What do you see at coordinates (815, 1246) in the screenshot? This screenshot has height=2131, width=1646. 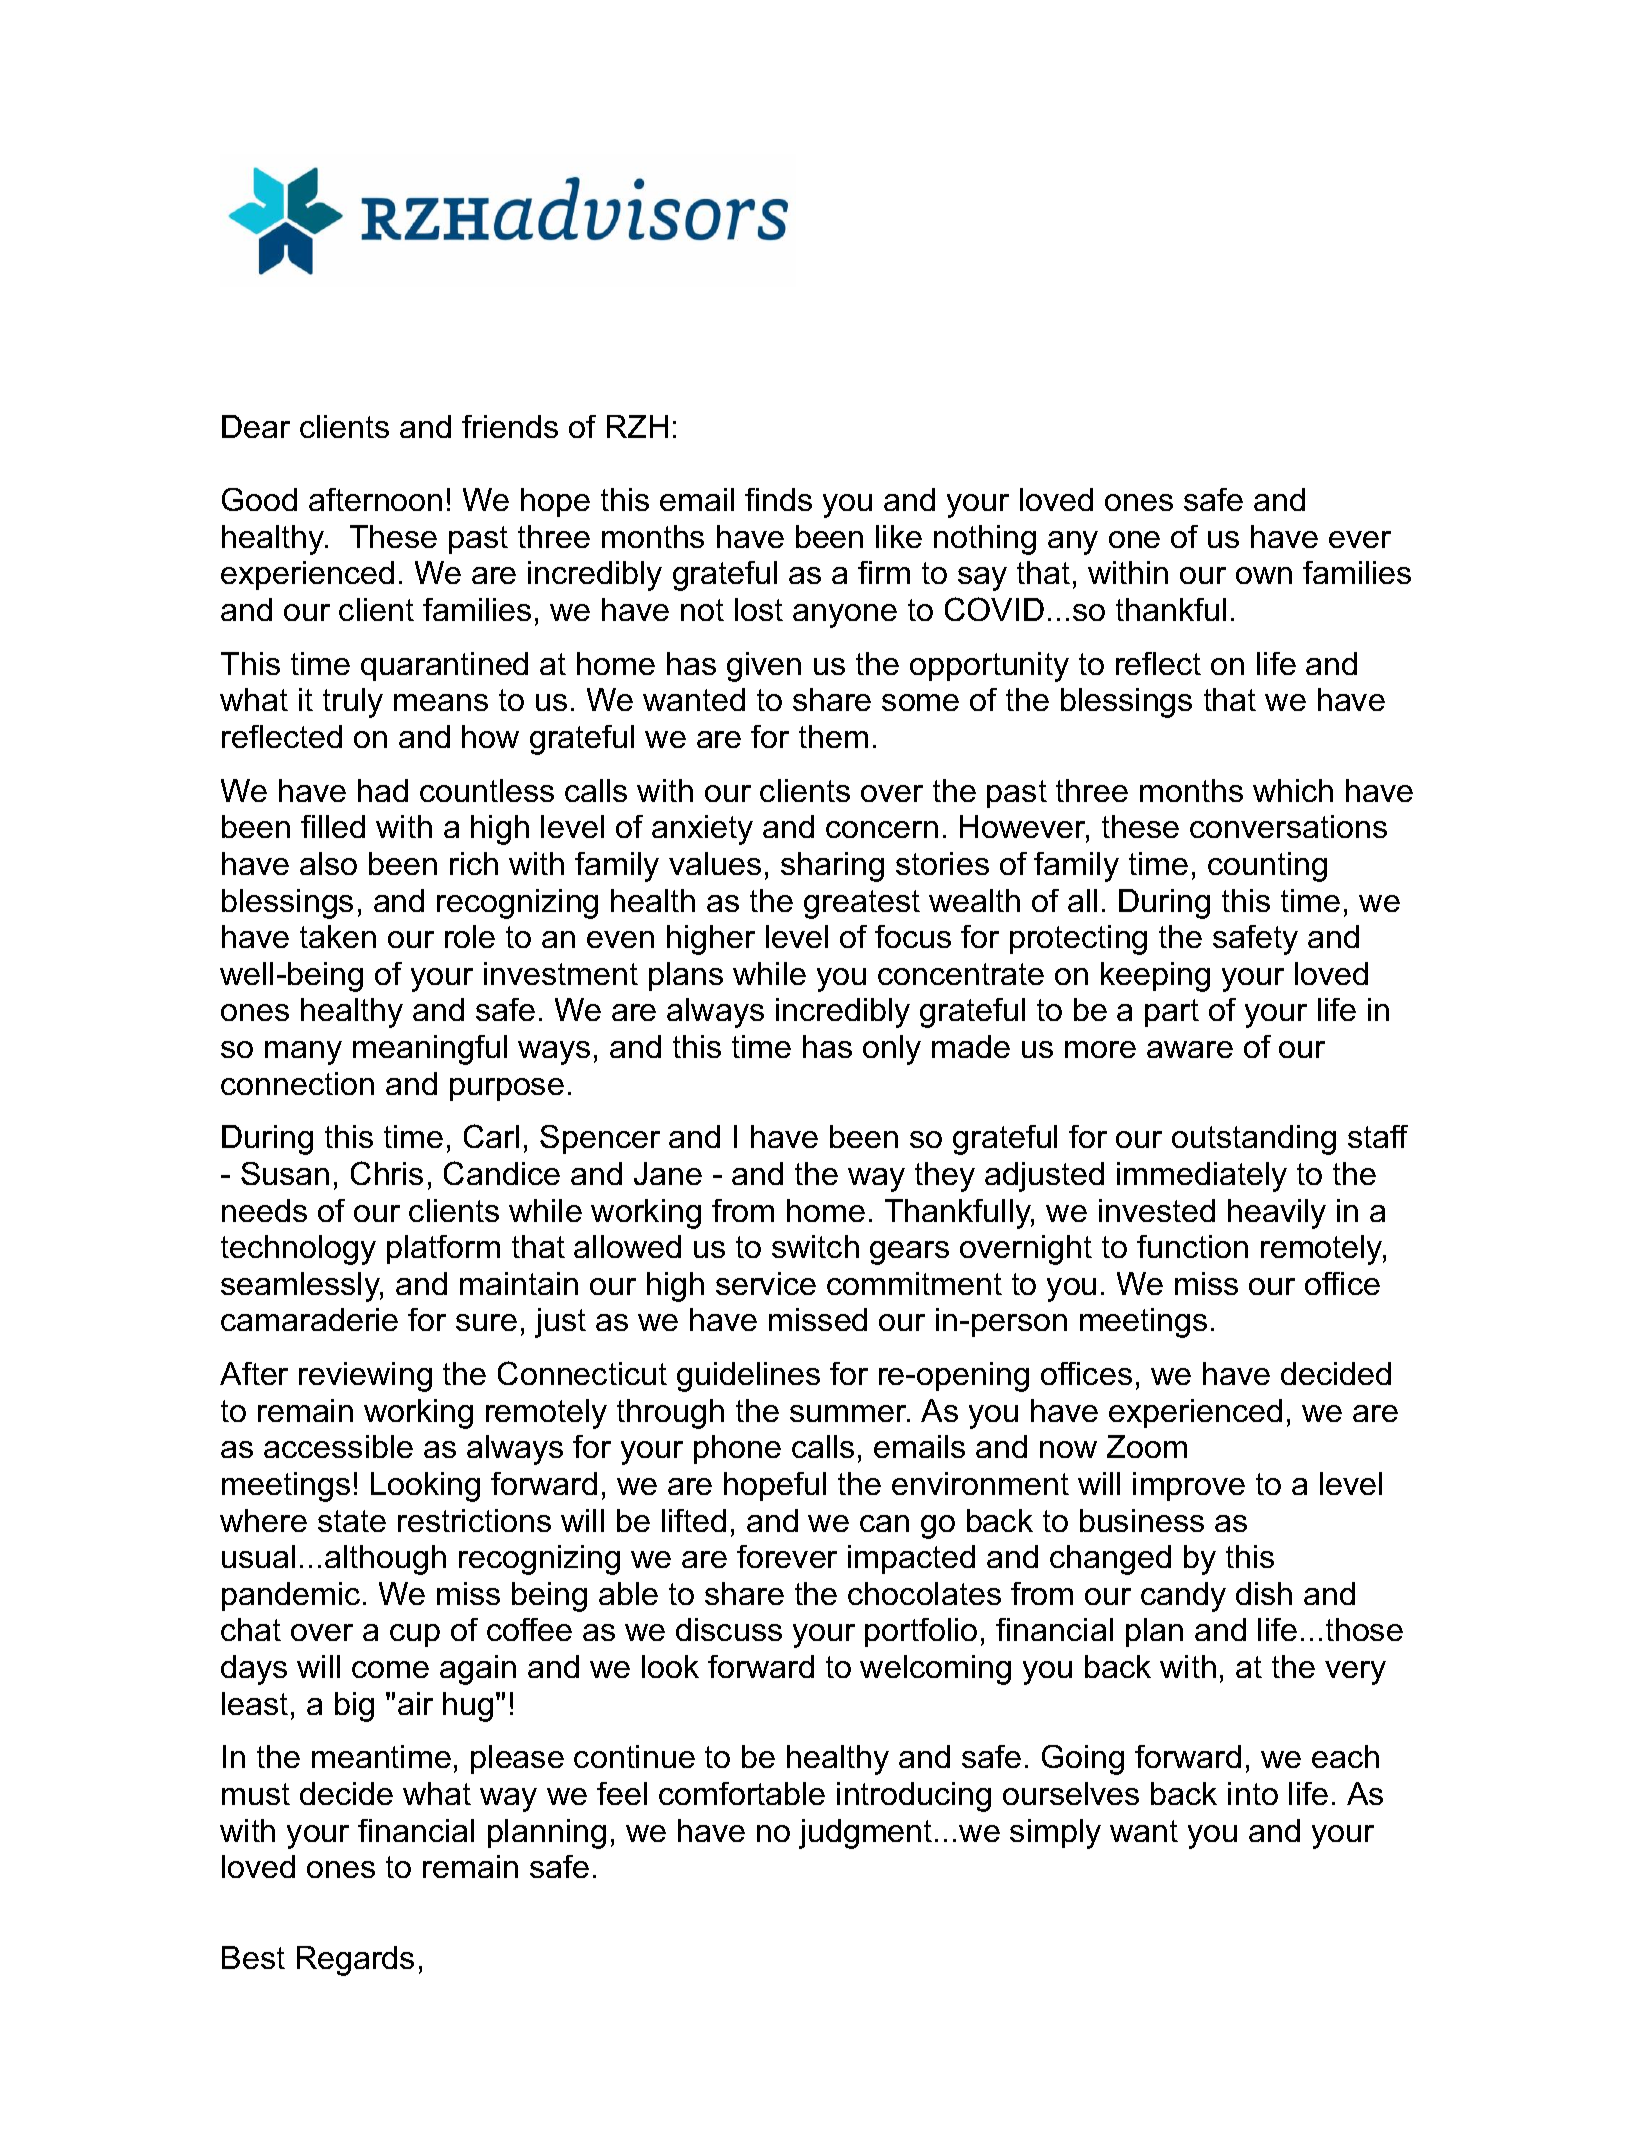 I see `switch` at bounding box center [815, 1246].
